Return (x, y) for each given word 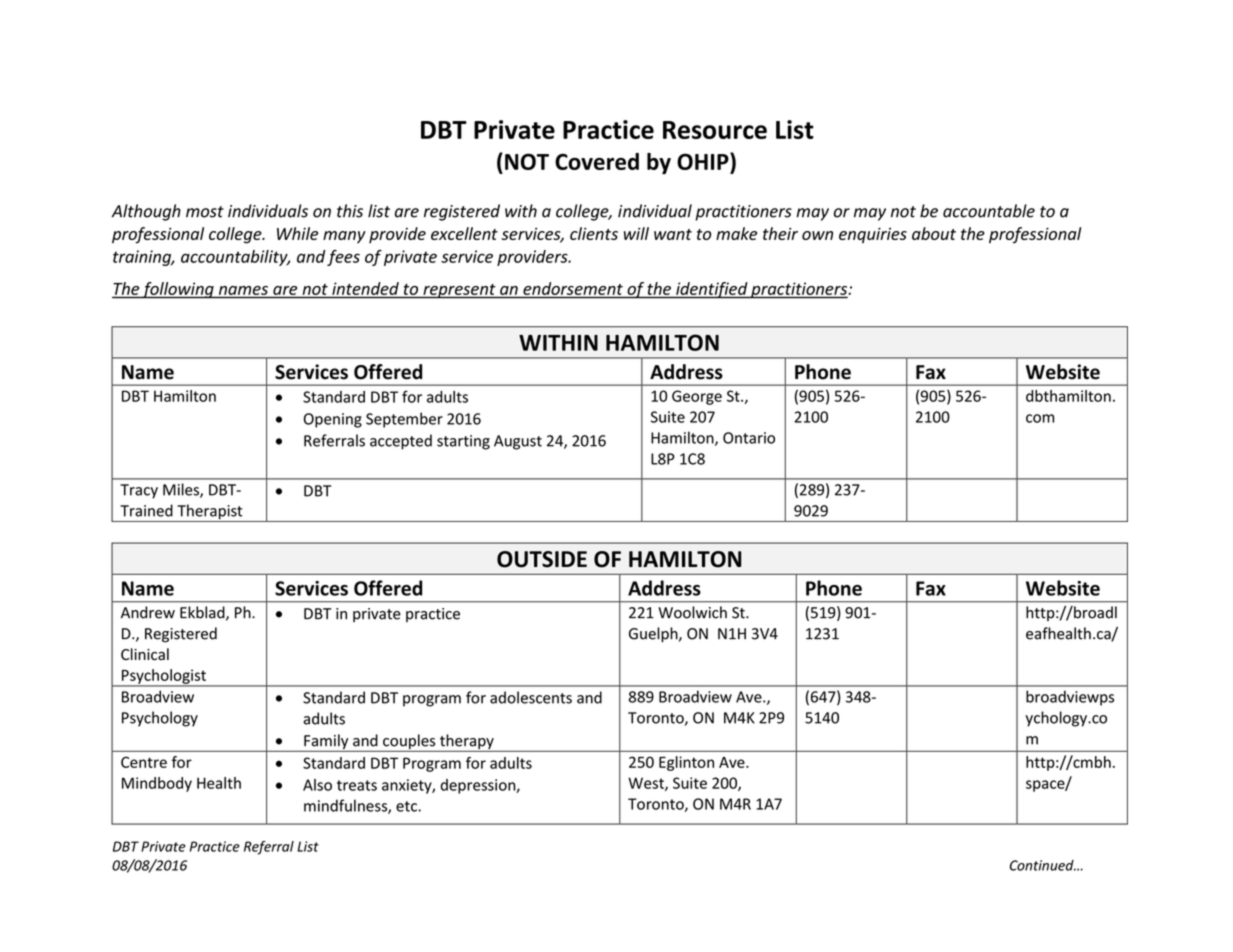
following (178, 290)
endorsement (573, 288)
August (518, 442)
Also (317, 785)
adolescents (531, 697)
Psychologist (163, 677)
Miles (182, 490)
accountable (989, 211)
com (1040, 418)
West (647, 784)
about (934, 233)
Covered (597, 161)
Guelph (654, 634)
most (205, 212)
